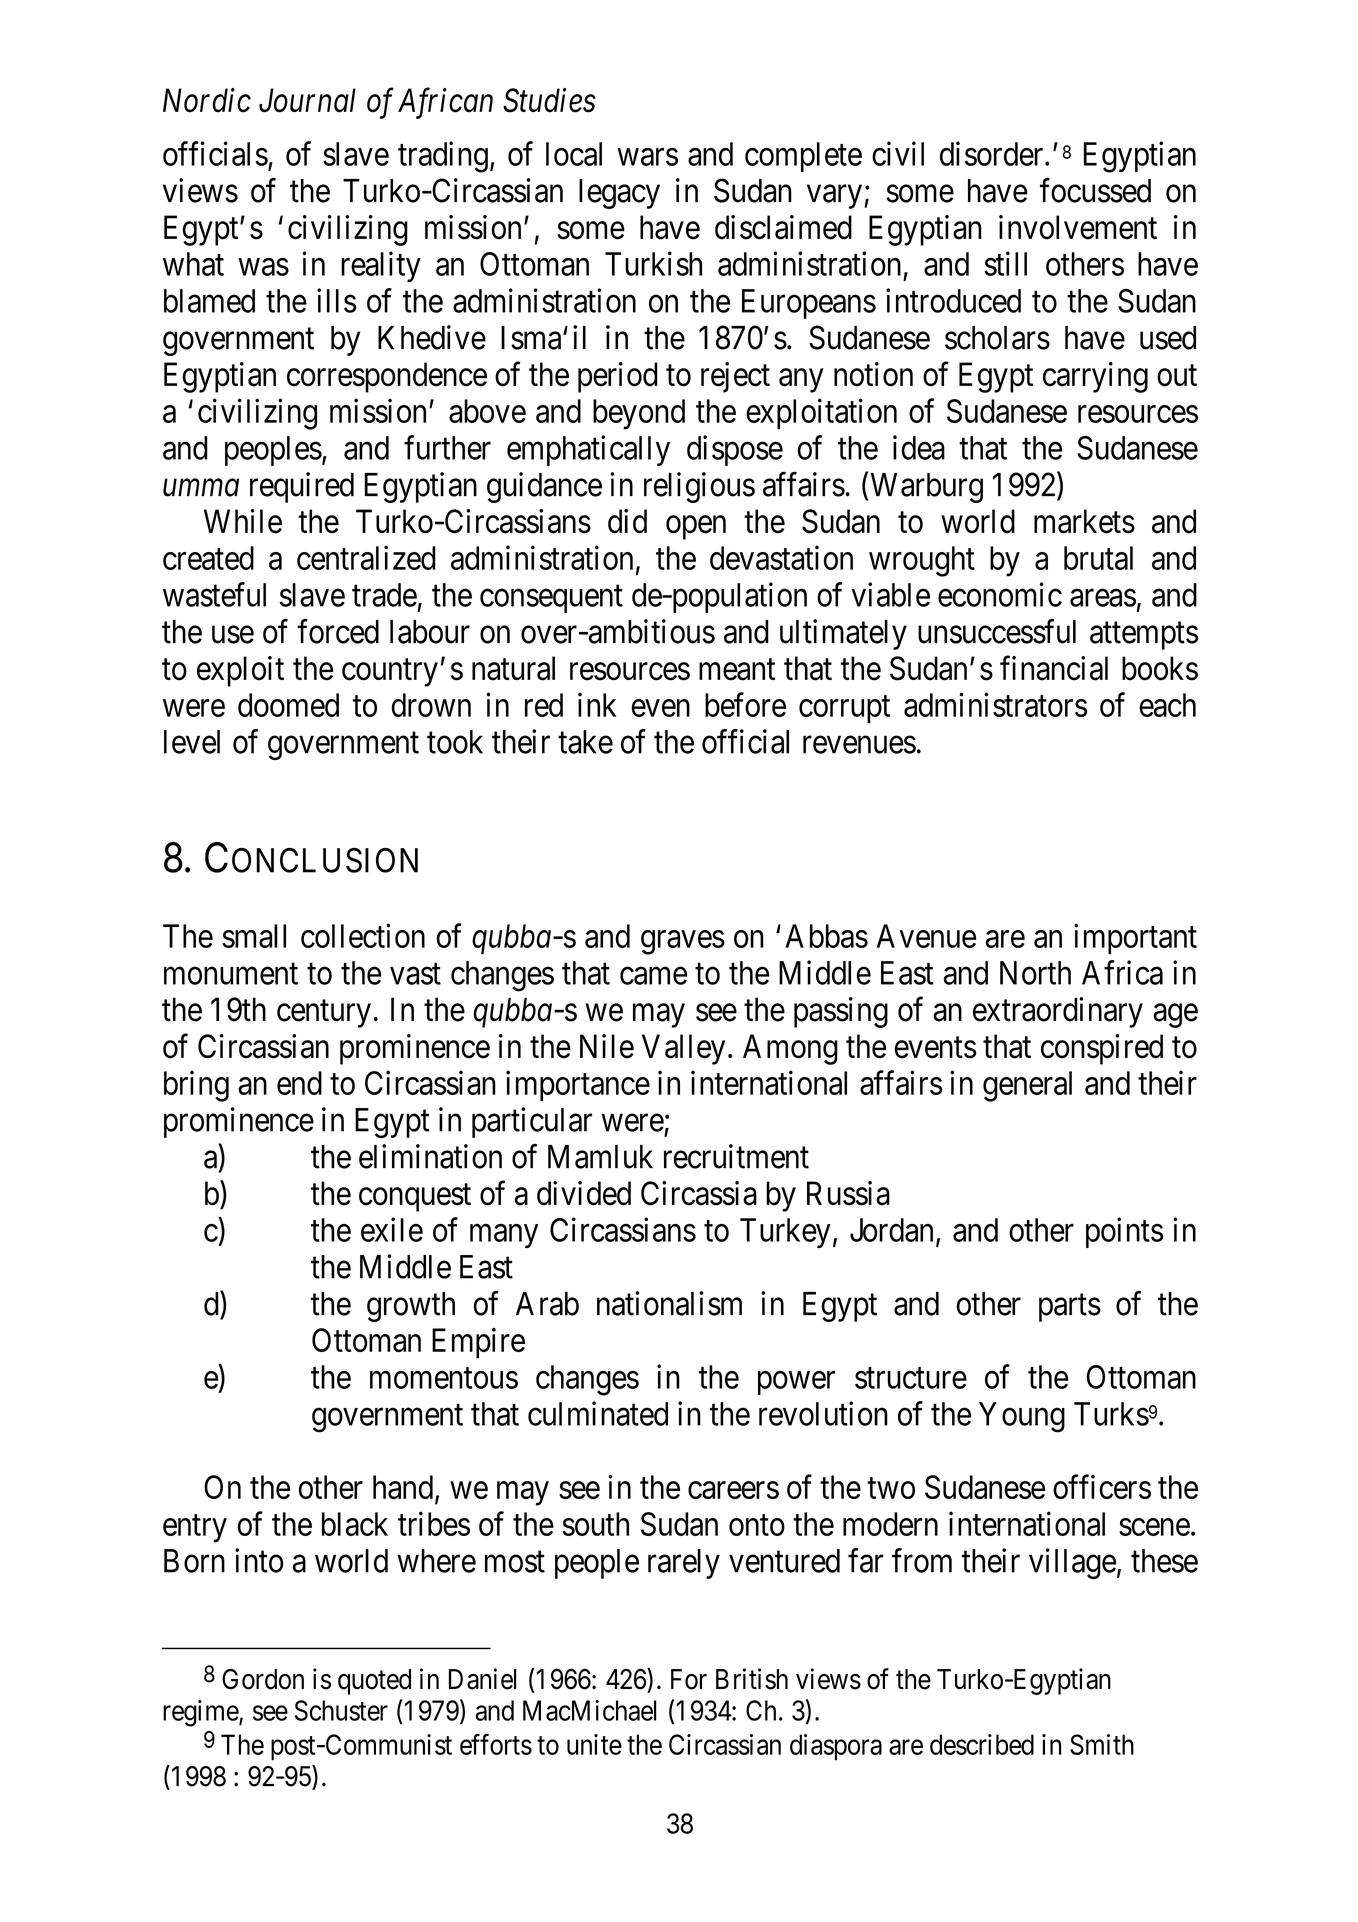 The height and width of the page is (1922, 1358). Describe the element at coordinates (1102, 1744) in the page. I see `Smith` at that location.
